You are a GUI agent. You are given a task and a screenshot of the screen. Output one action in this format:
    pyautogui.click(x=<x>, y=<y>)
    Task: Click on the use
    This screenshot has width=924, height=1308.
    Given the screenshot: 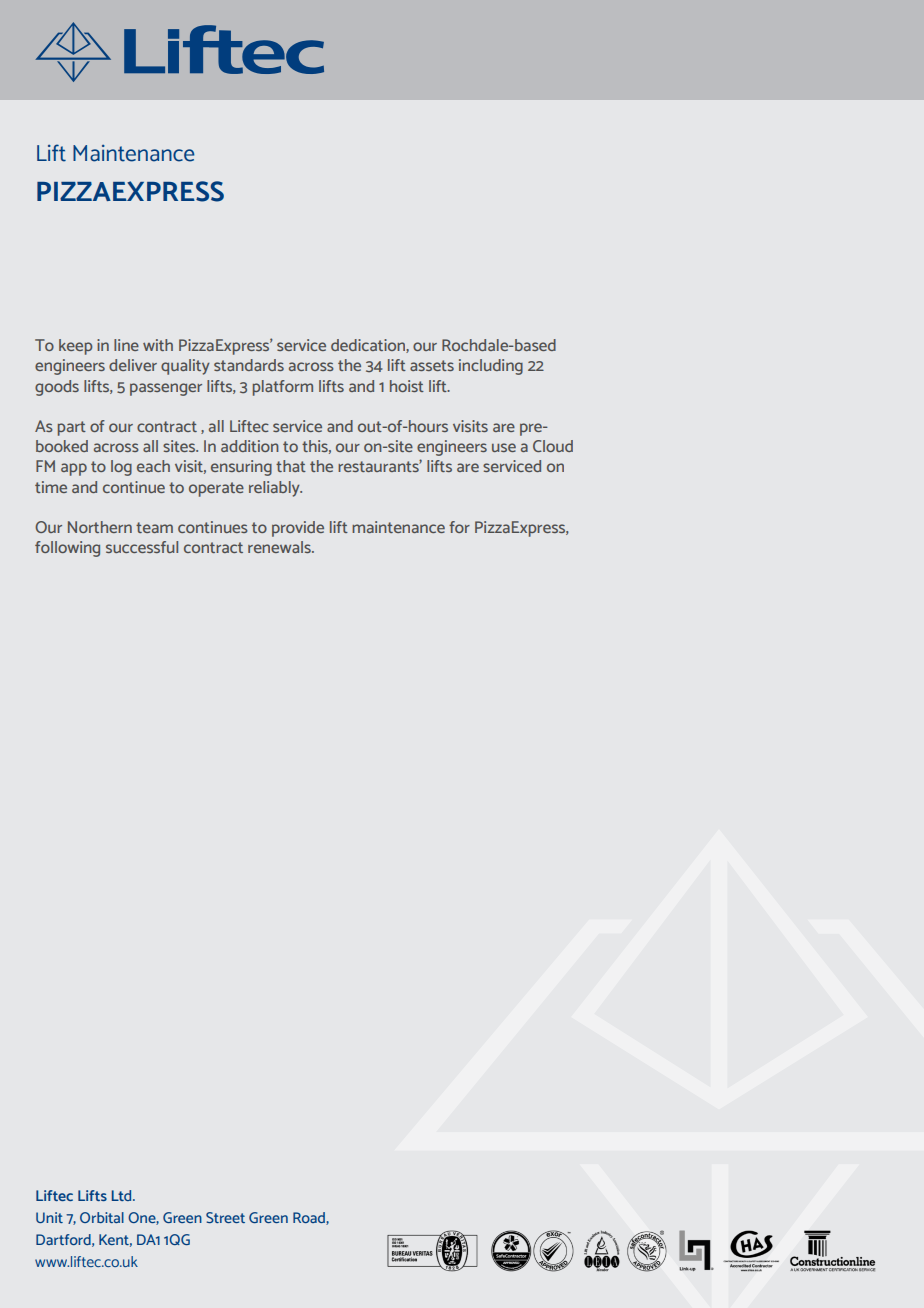 What is the action you would take?
    pyautogui.click(x=504, y=447)
